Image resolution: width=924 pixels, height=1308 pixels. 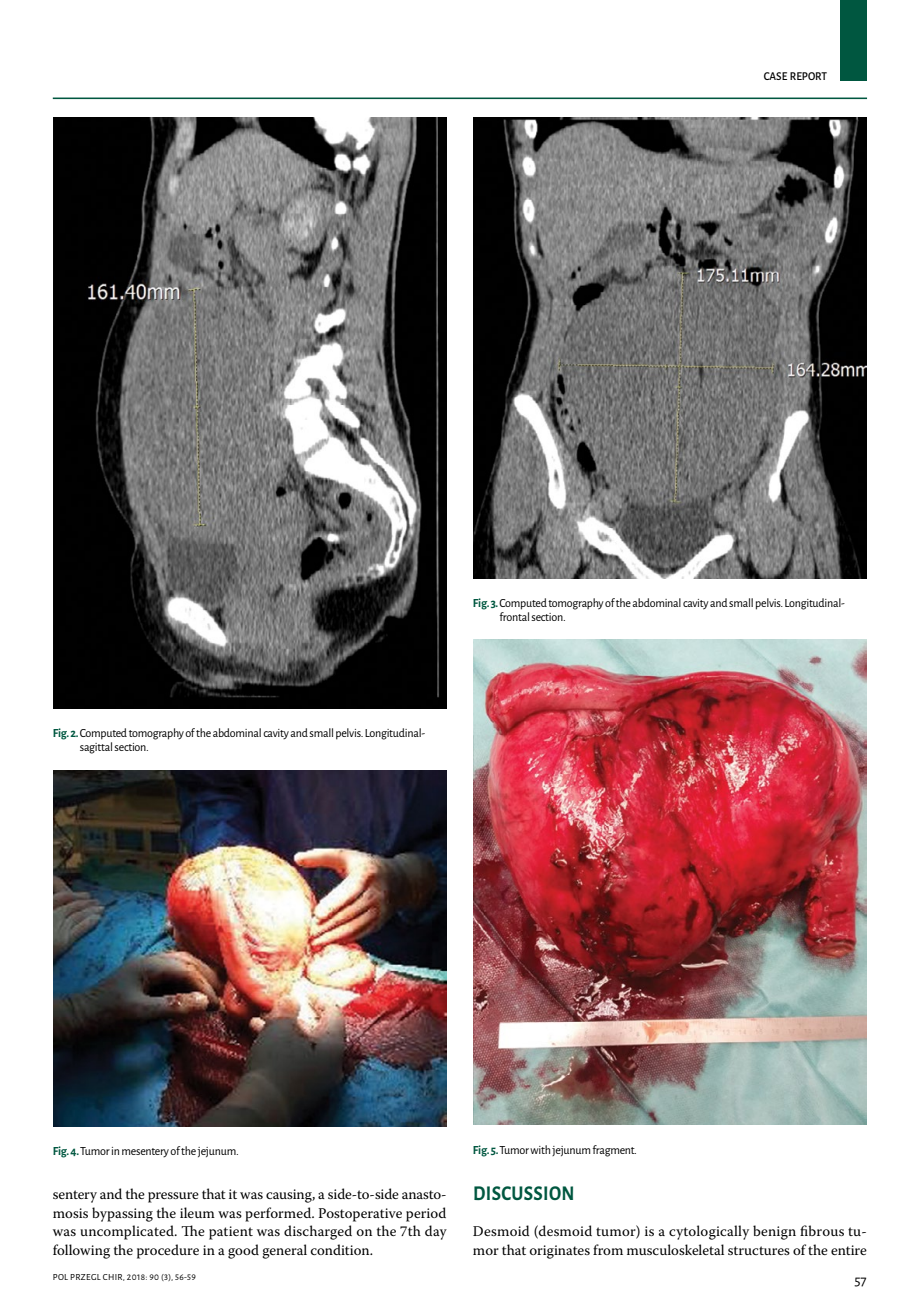 What do you see at coordinates (168, 1251) in the screenshot?
I see `procedure` at bounding box center [168, 1251].
